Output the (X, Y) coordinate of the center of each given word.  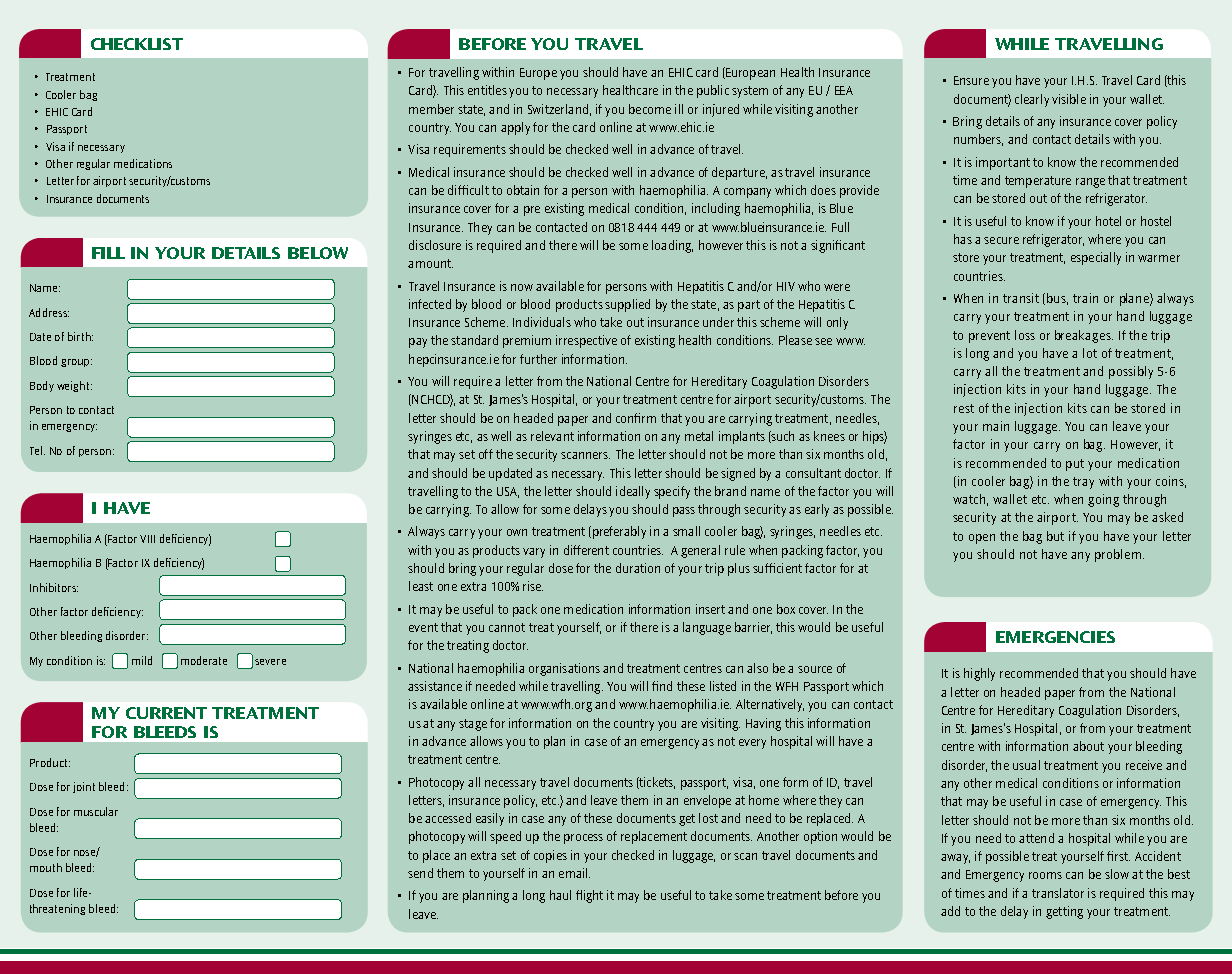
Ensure (971, 80)
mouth (46, 867)
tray (1083, 483)
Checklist (137, 44)
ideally (633, 492)
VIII (147, 539)
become (650, 109)
